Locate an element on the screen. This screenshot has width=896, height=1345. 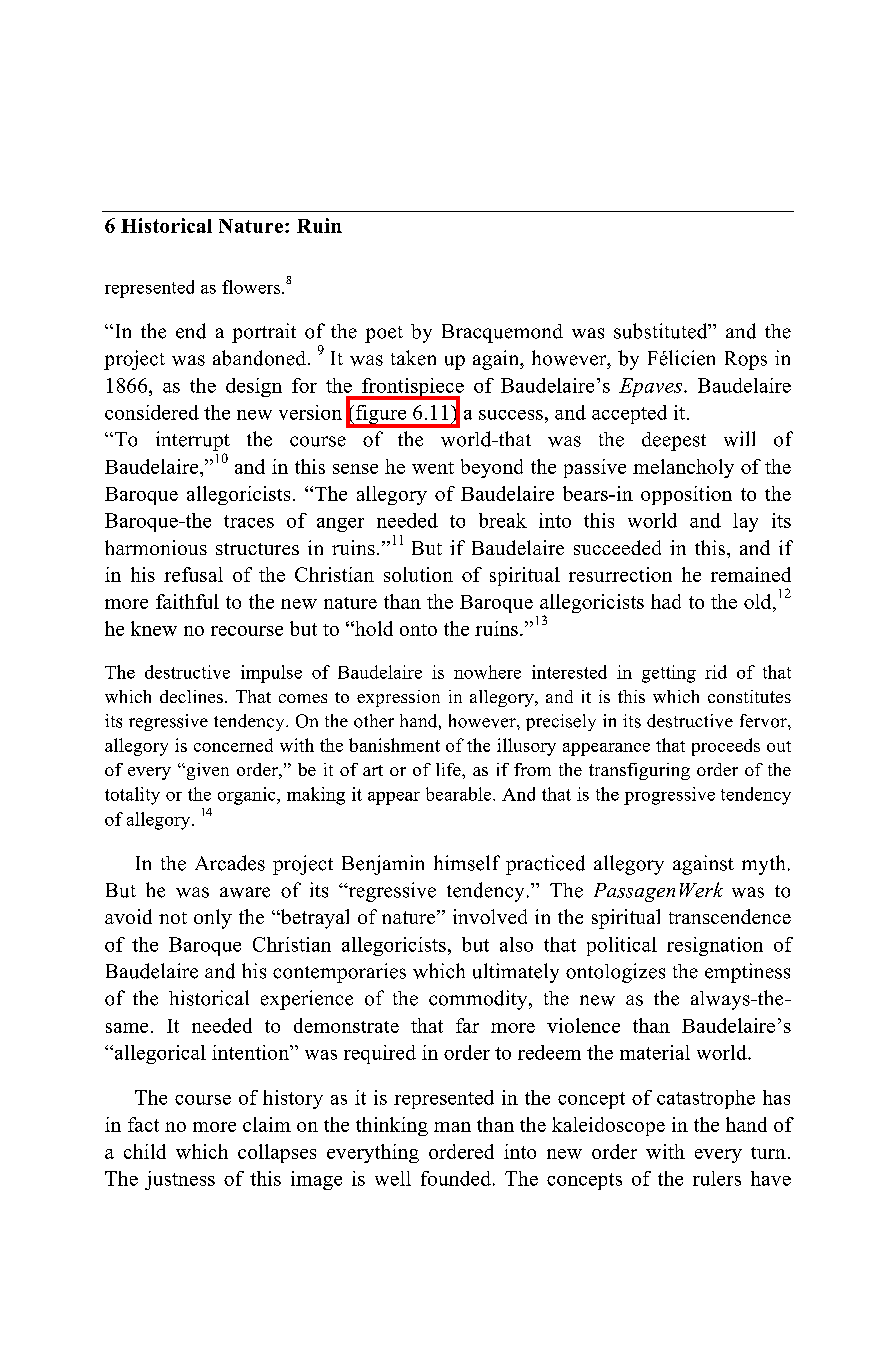
rulers is located at coordinates (717, 1178).
